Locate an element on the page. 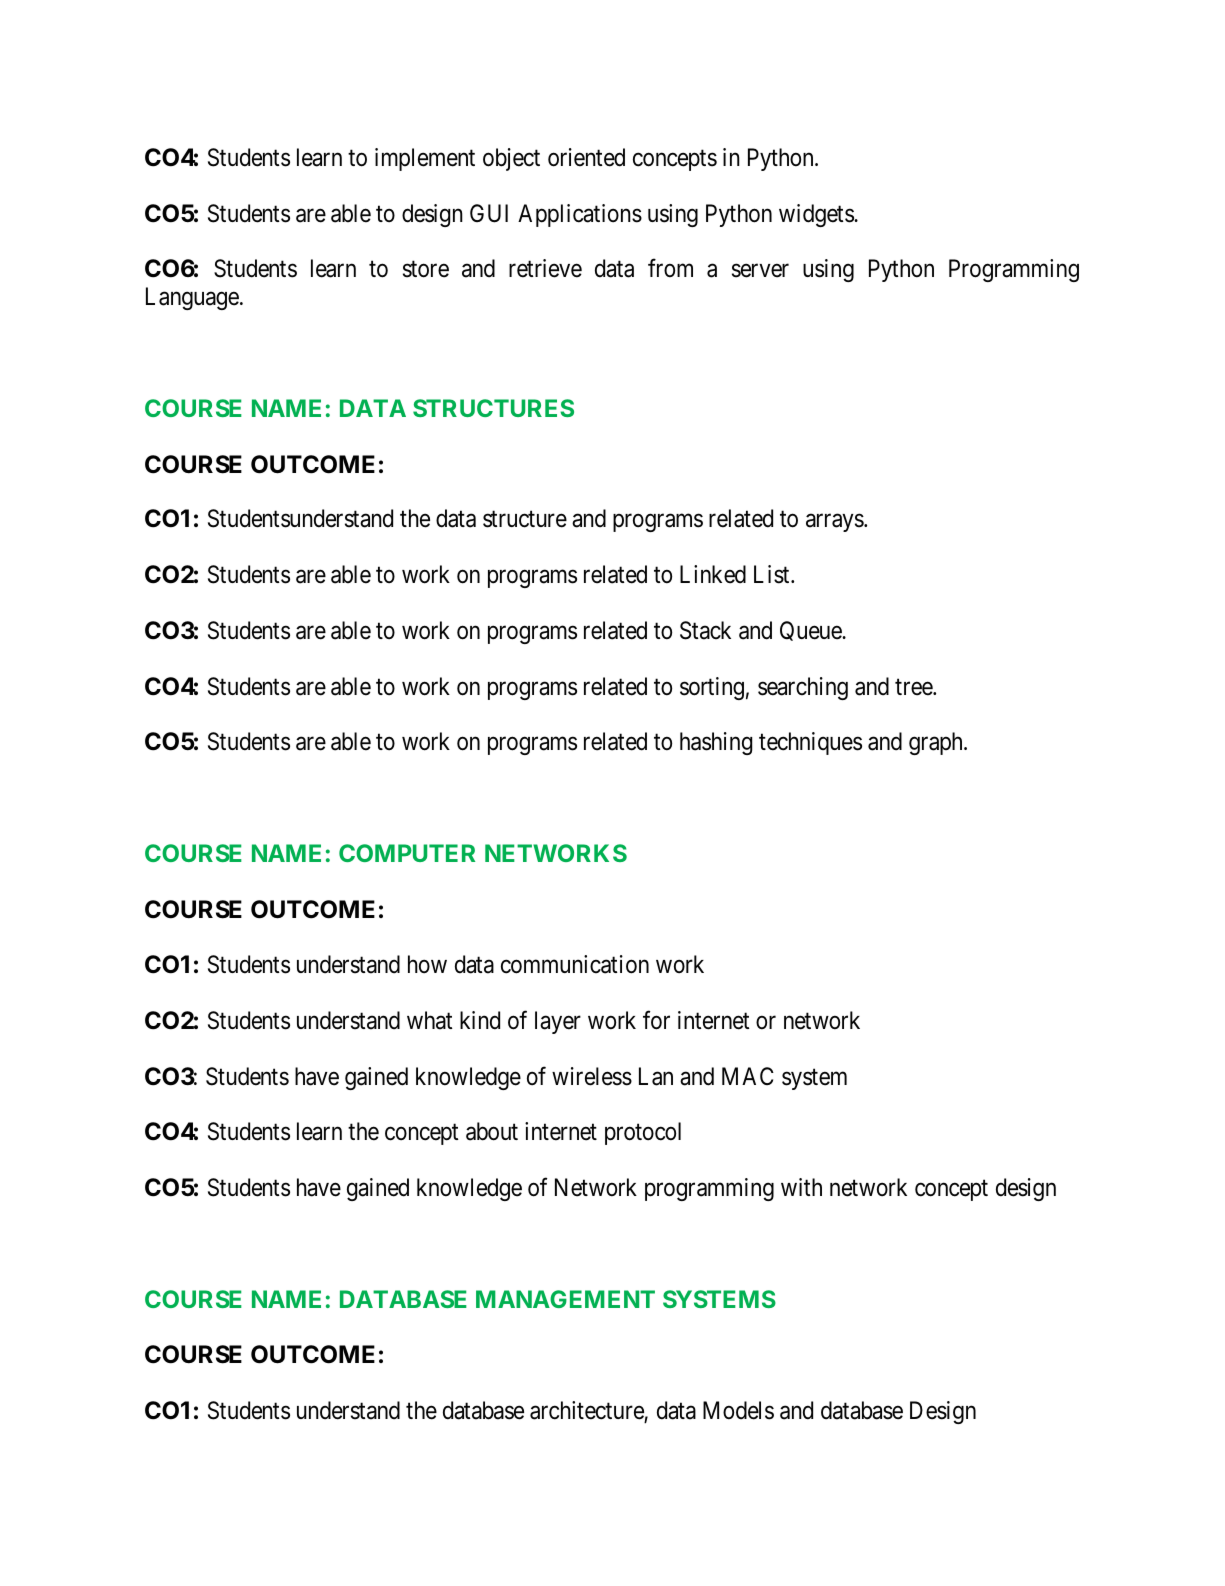 The image size is (1225, 1586). MANAGEMENT is located at coordinates (565, 1299).
